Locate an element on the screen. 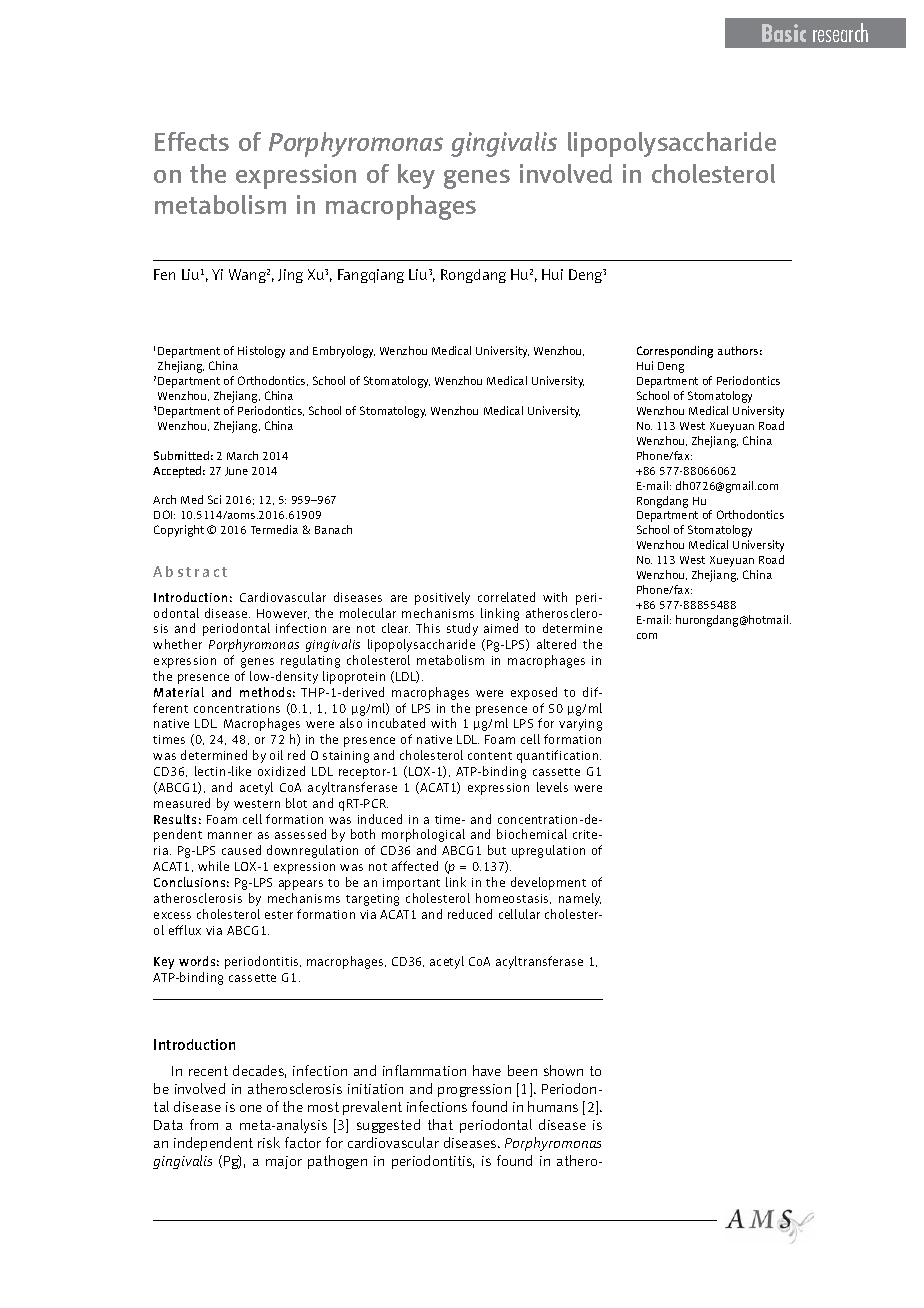 Image resolution: width=924 pixels, height=1308 pixels. altered is located at coordinates (556, 644).
